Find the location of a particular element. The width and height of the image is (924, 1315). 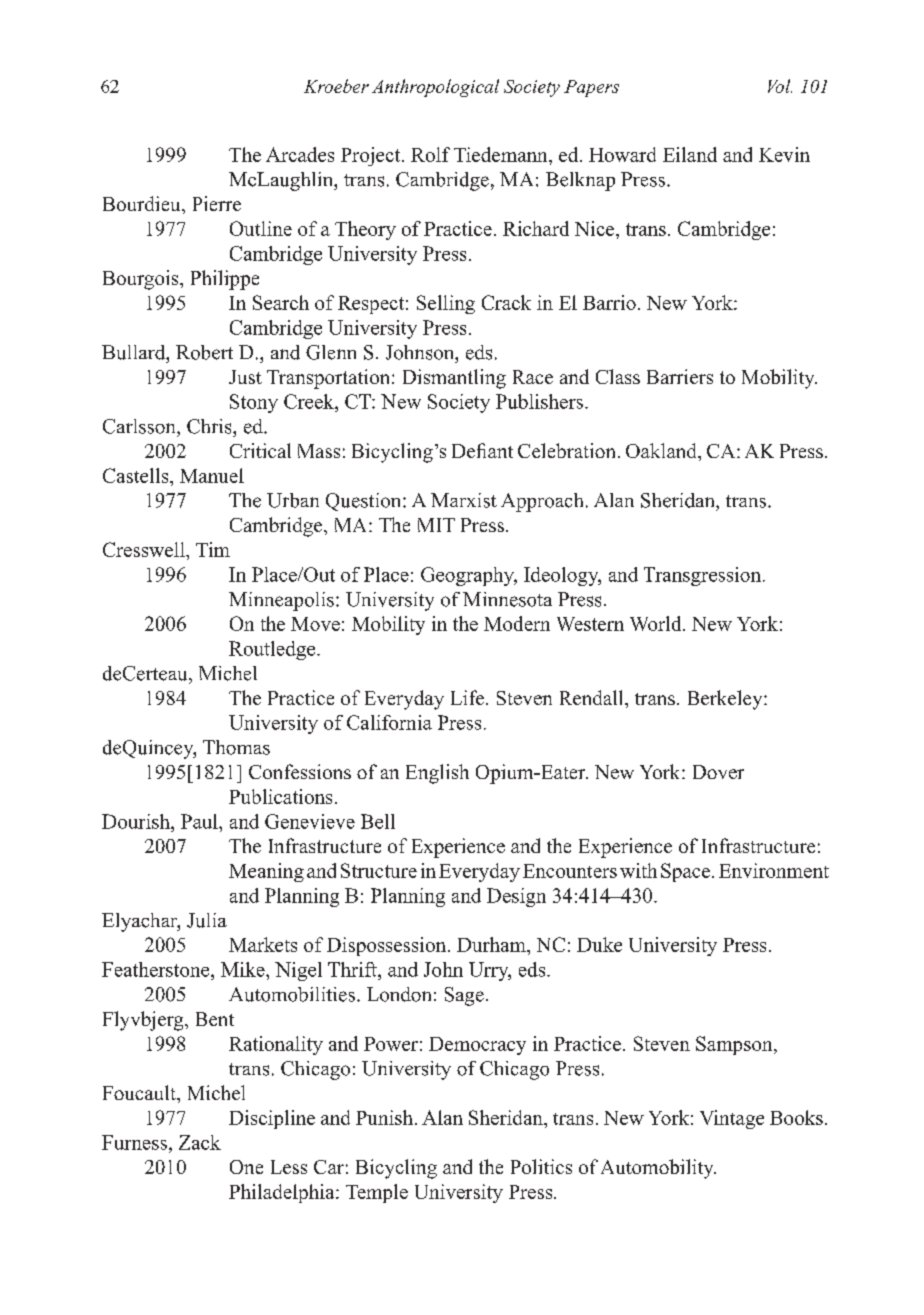

Politics is located at coordinates (541, 1166).
